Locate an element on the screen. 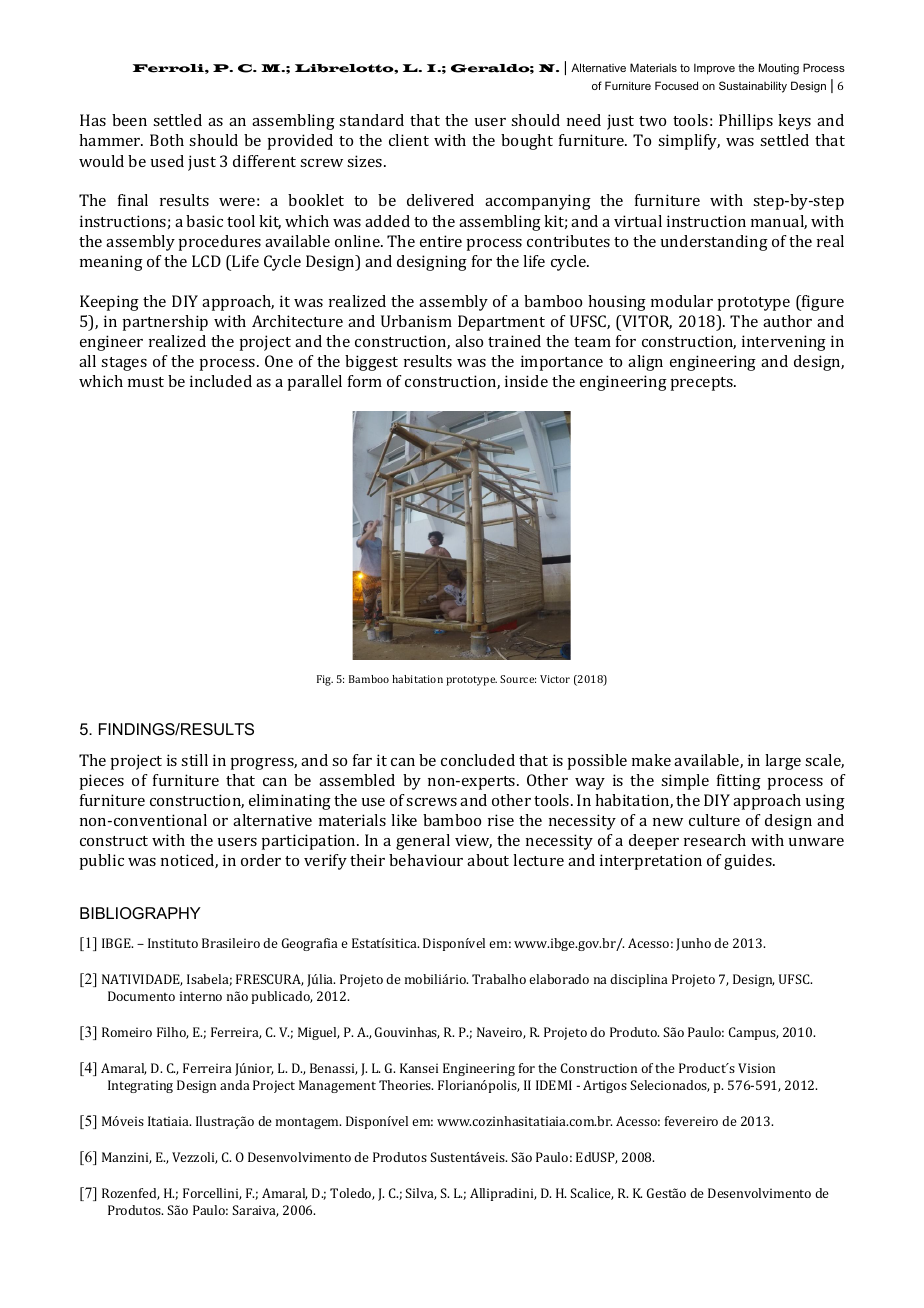  Sustainability is located at coordinates (753, 87).
